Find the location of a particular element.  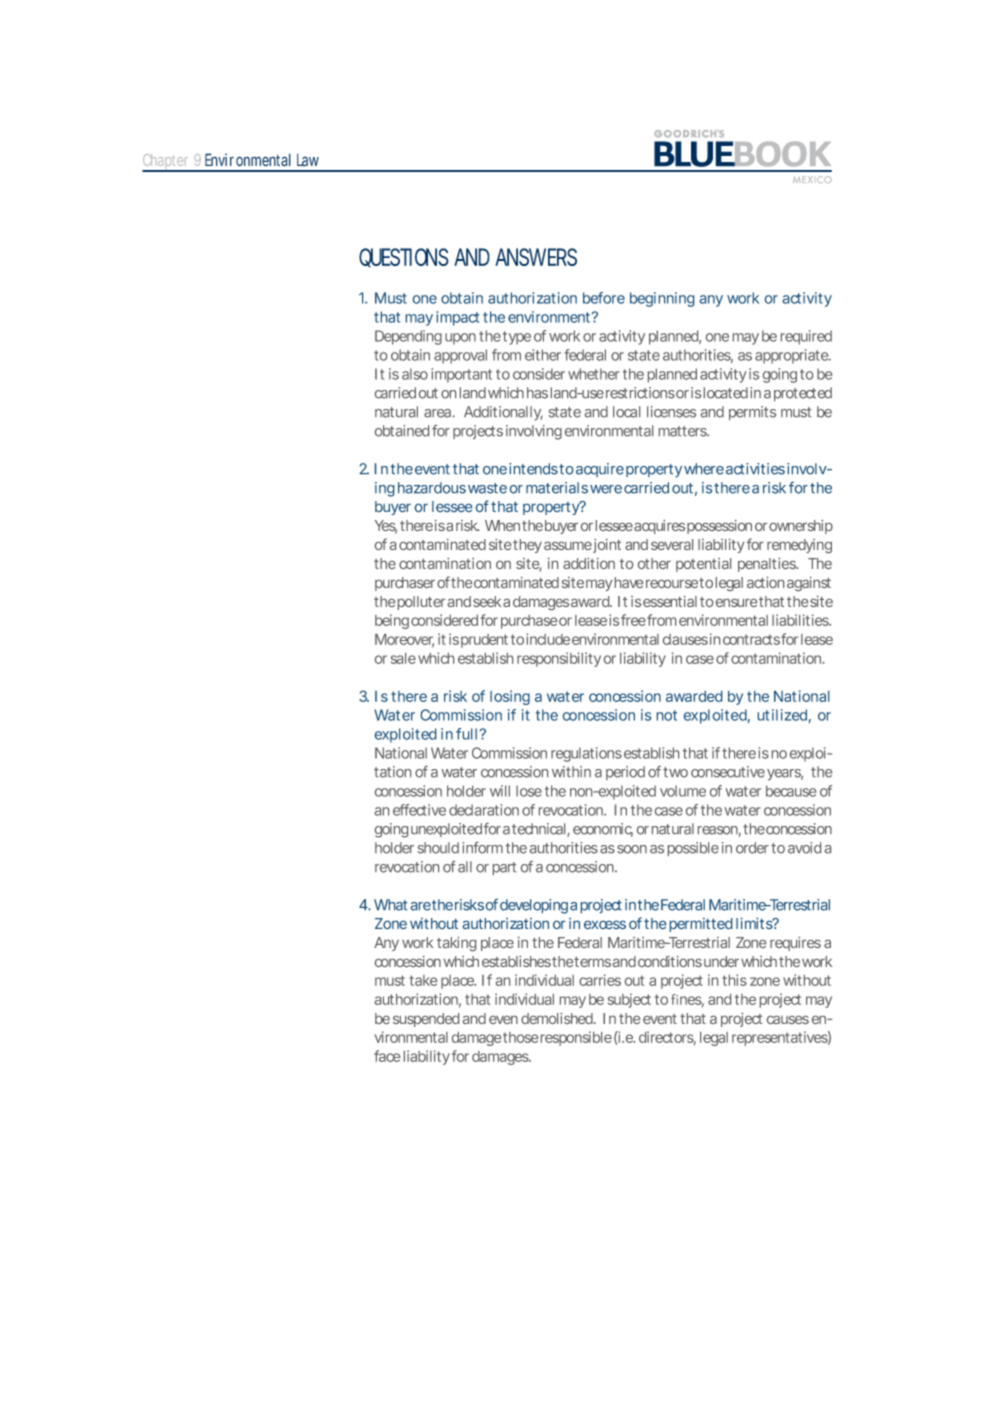

waste is located at coordinates (487, 488).
